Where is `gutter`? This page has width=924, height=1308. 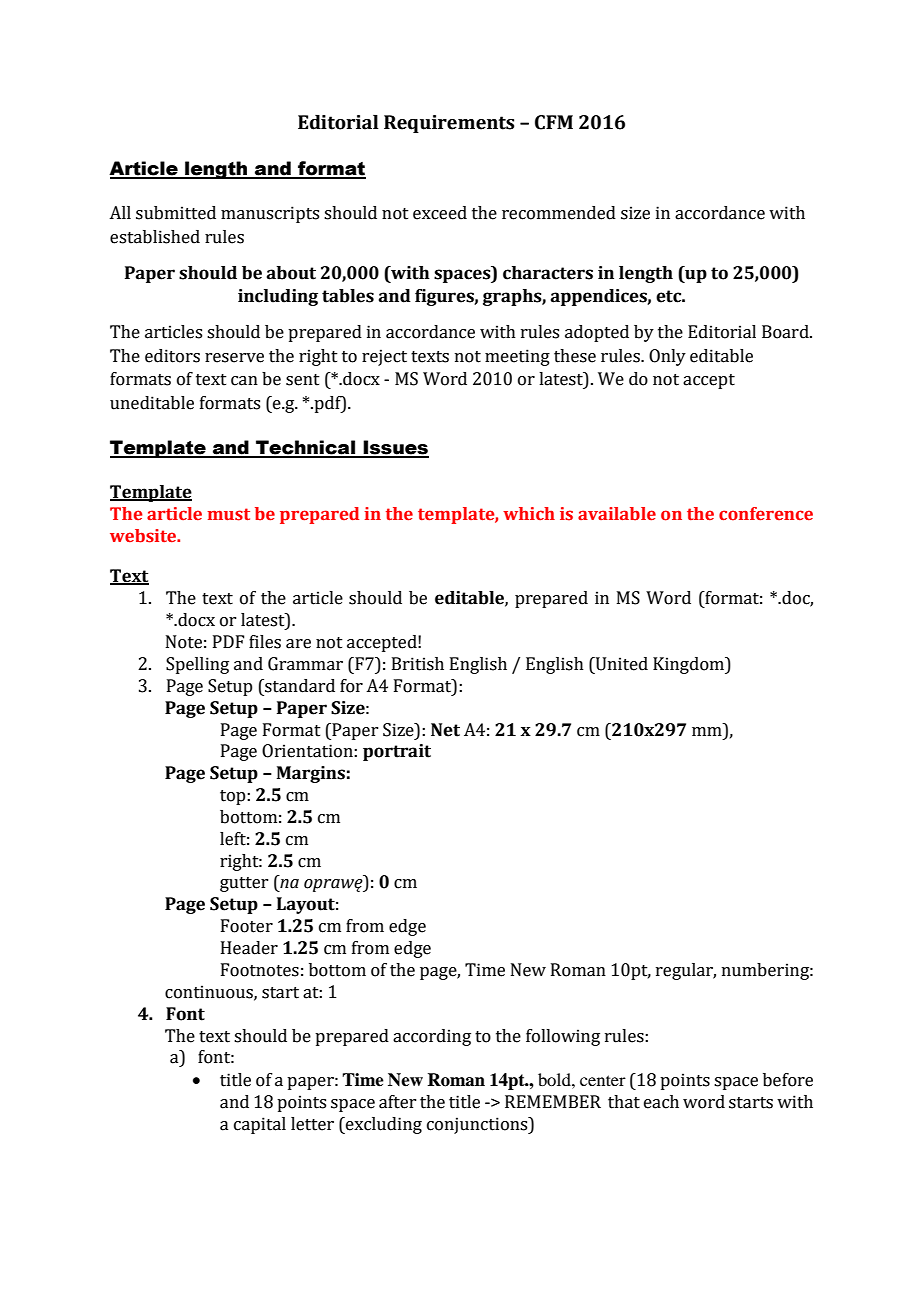
gutter is located at coordinates (244, 884).
